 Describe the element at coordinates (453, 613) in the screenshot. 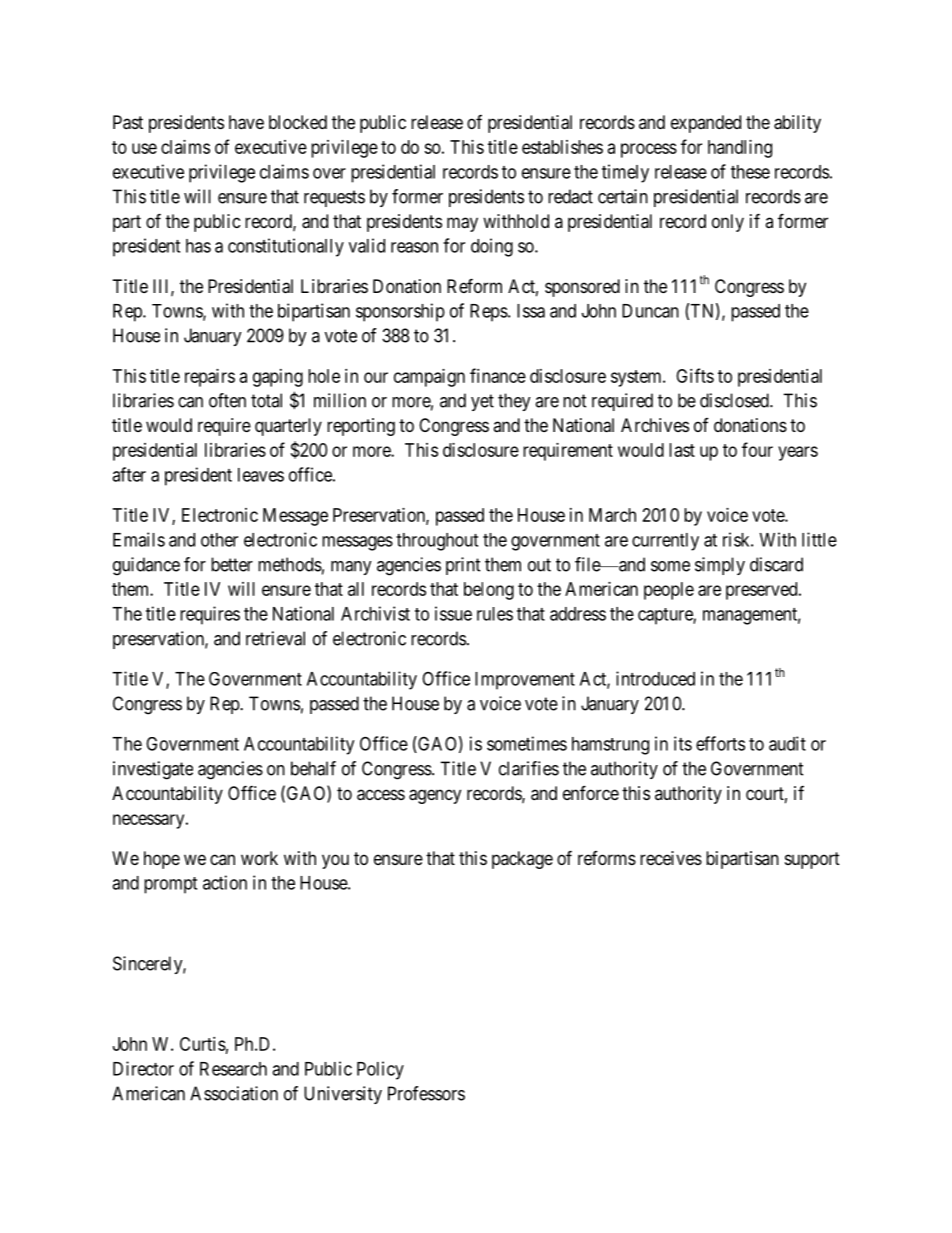

I see `issue` at that location.
